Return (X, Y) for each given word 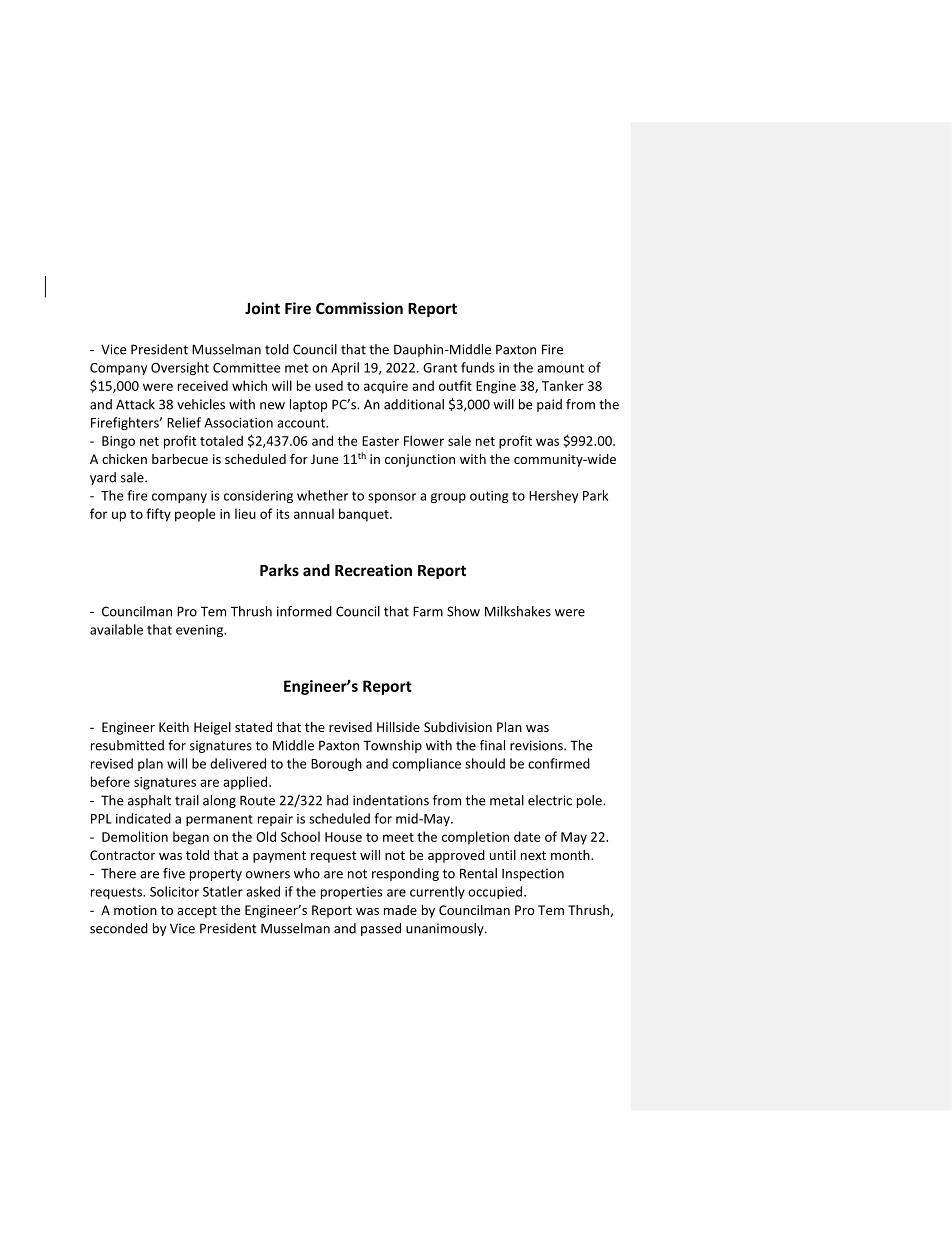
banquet (365, 515)
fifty (158, 515)
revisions (537, 745)
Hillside (398, 727)
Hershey (553, 496)
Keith (174, 727)
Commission (359, 308)
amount (560, 368)
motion (135, 910)
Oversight (180, 368)
